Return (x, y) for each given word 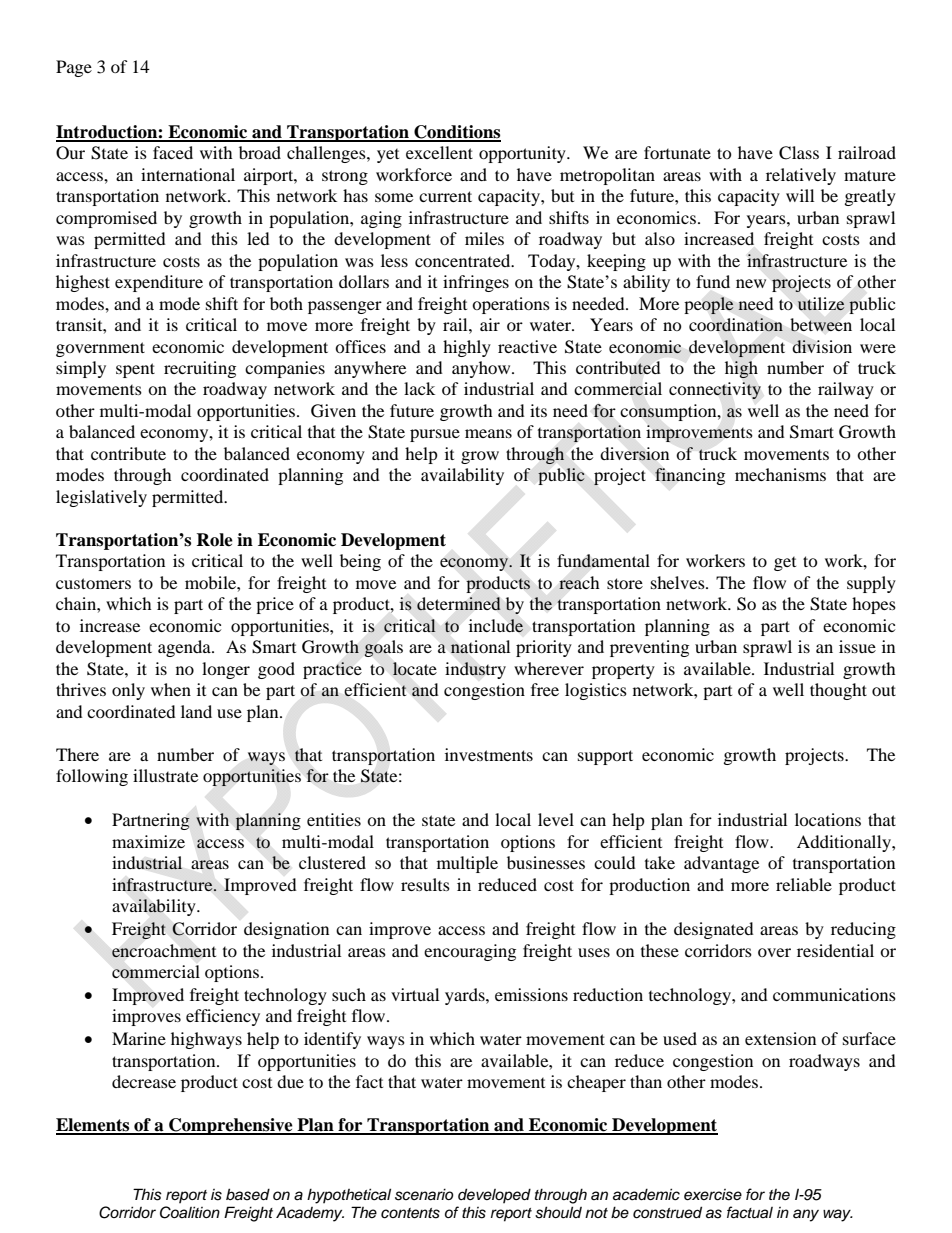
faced (173, 152)
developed (494, 1195)
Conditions (456, 133)
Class (799, 153)
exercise (713, 1195)
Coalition (190, 1212)
